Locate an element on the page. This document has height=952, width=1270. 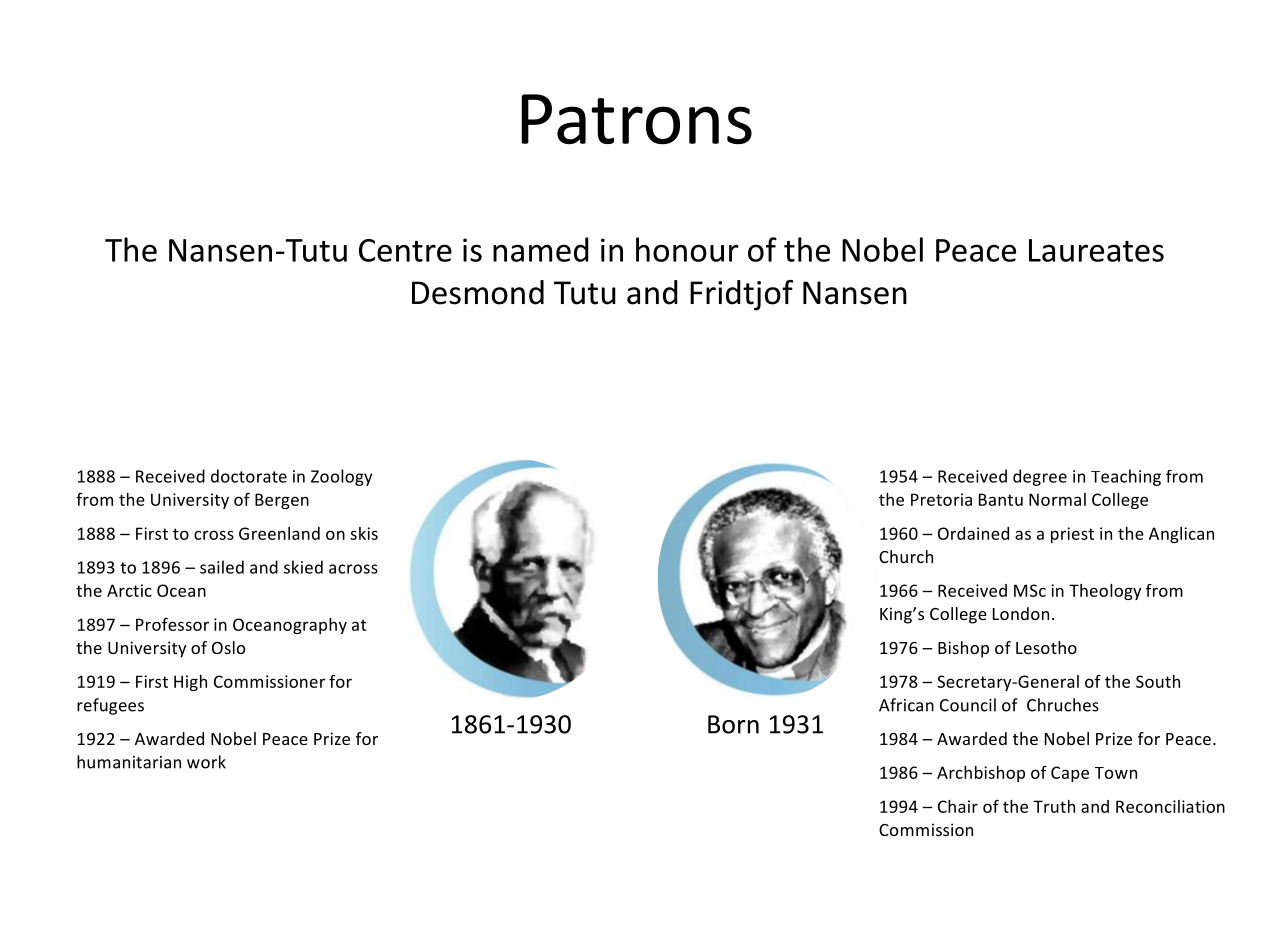
Centre is located at coordinates (405, 250).
